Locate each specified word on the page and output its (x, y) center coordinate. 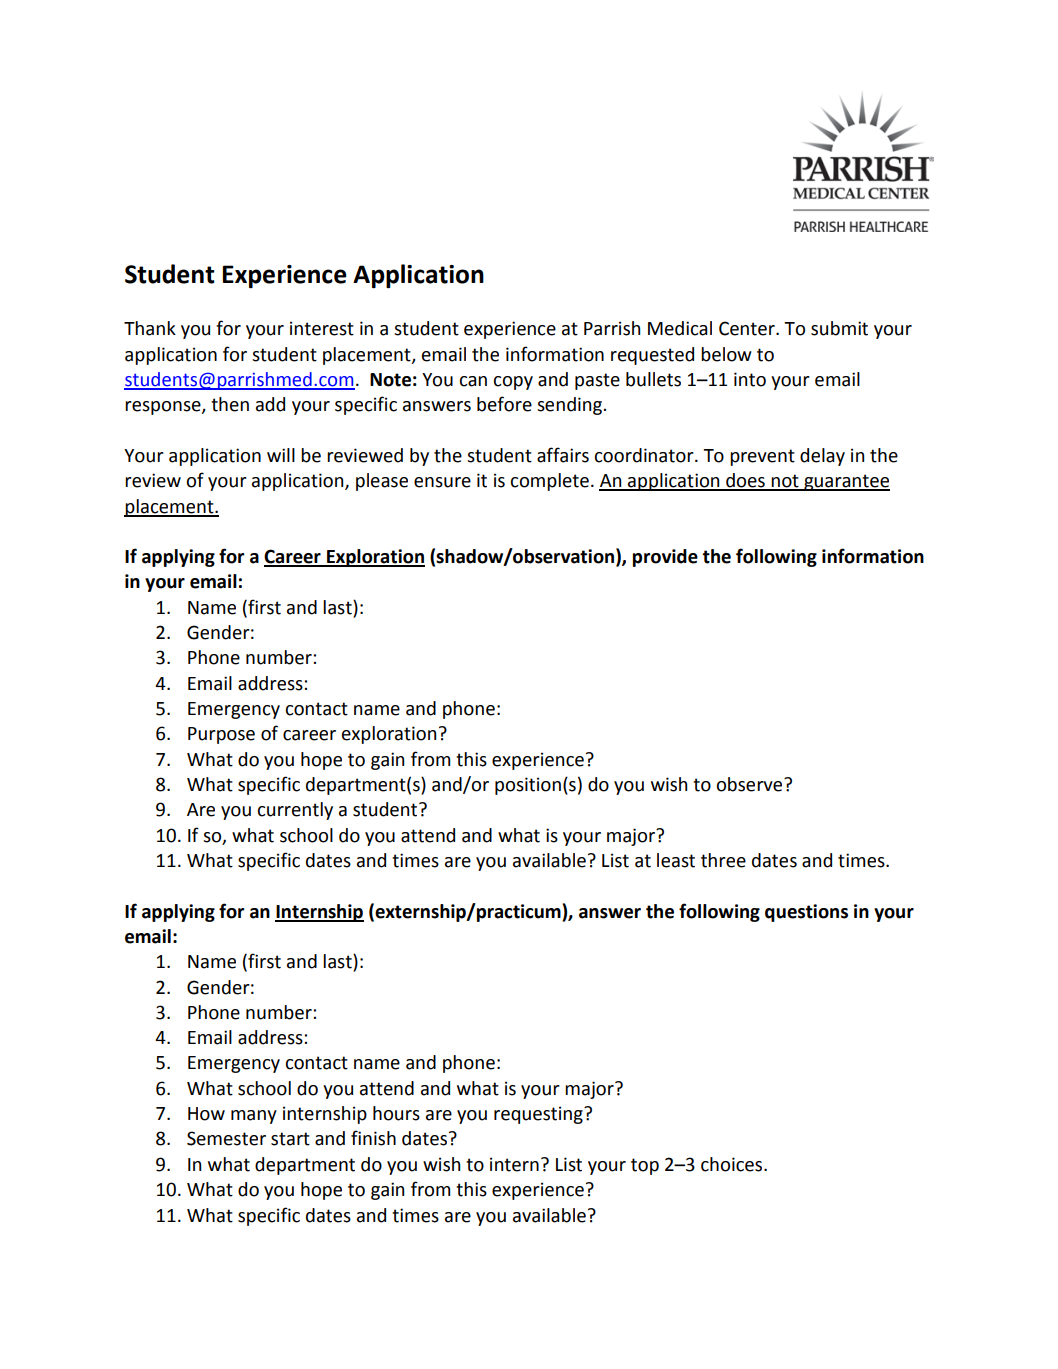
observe (750, 784)
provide (665, 558)
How (206, 1114)
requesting (539, 1115)
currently (295, 811)
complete (549, 482)
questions (806, 913)
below (726, 354)
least (676, 860)
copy (513, 383)
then (230, 404)
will (281, 455)
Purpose (221, 735)
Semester (226, 1138)
